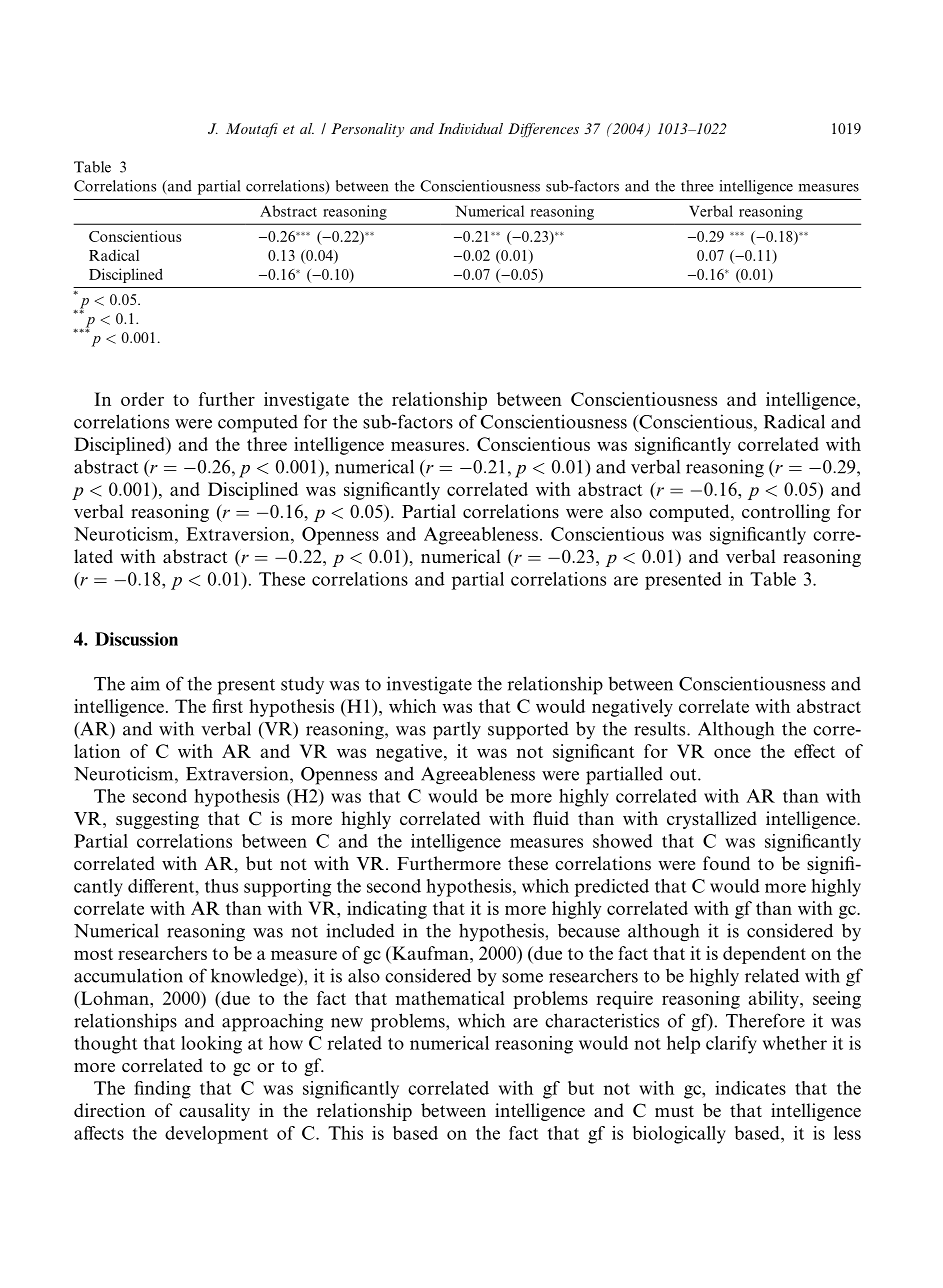  Describe the element at coordinates (732, 753) in the image. I see `once` at that location.
